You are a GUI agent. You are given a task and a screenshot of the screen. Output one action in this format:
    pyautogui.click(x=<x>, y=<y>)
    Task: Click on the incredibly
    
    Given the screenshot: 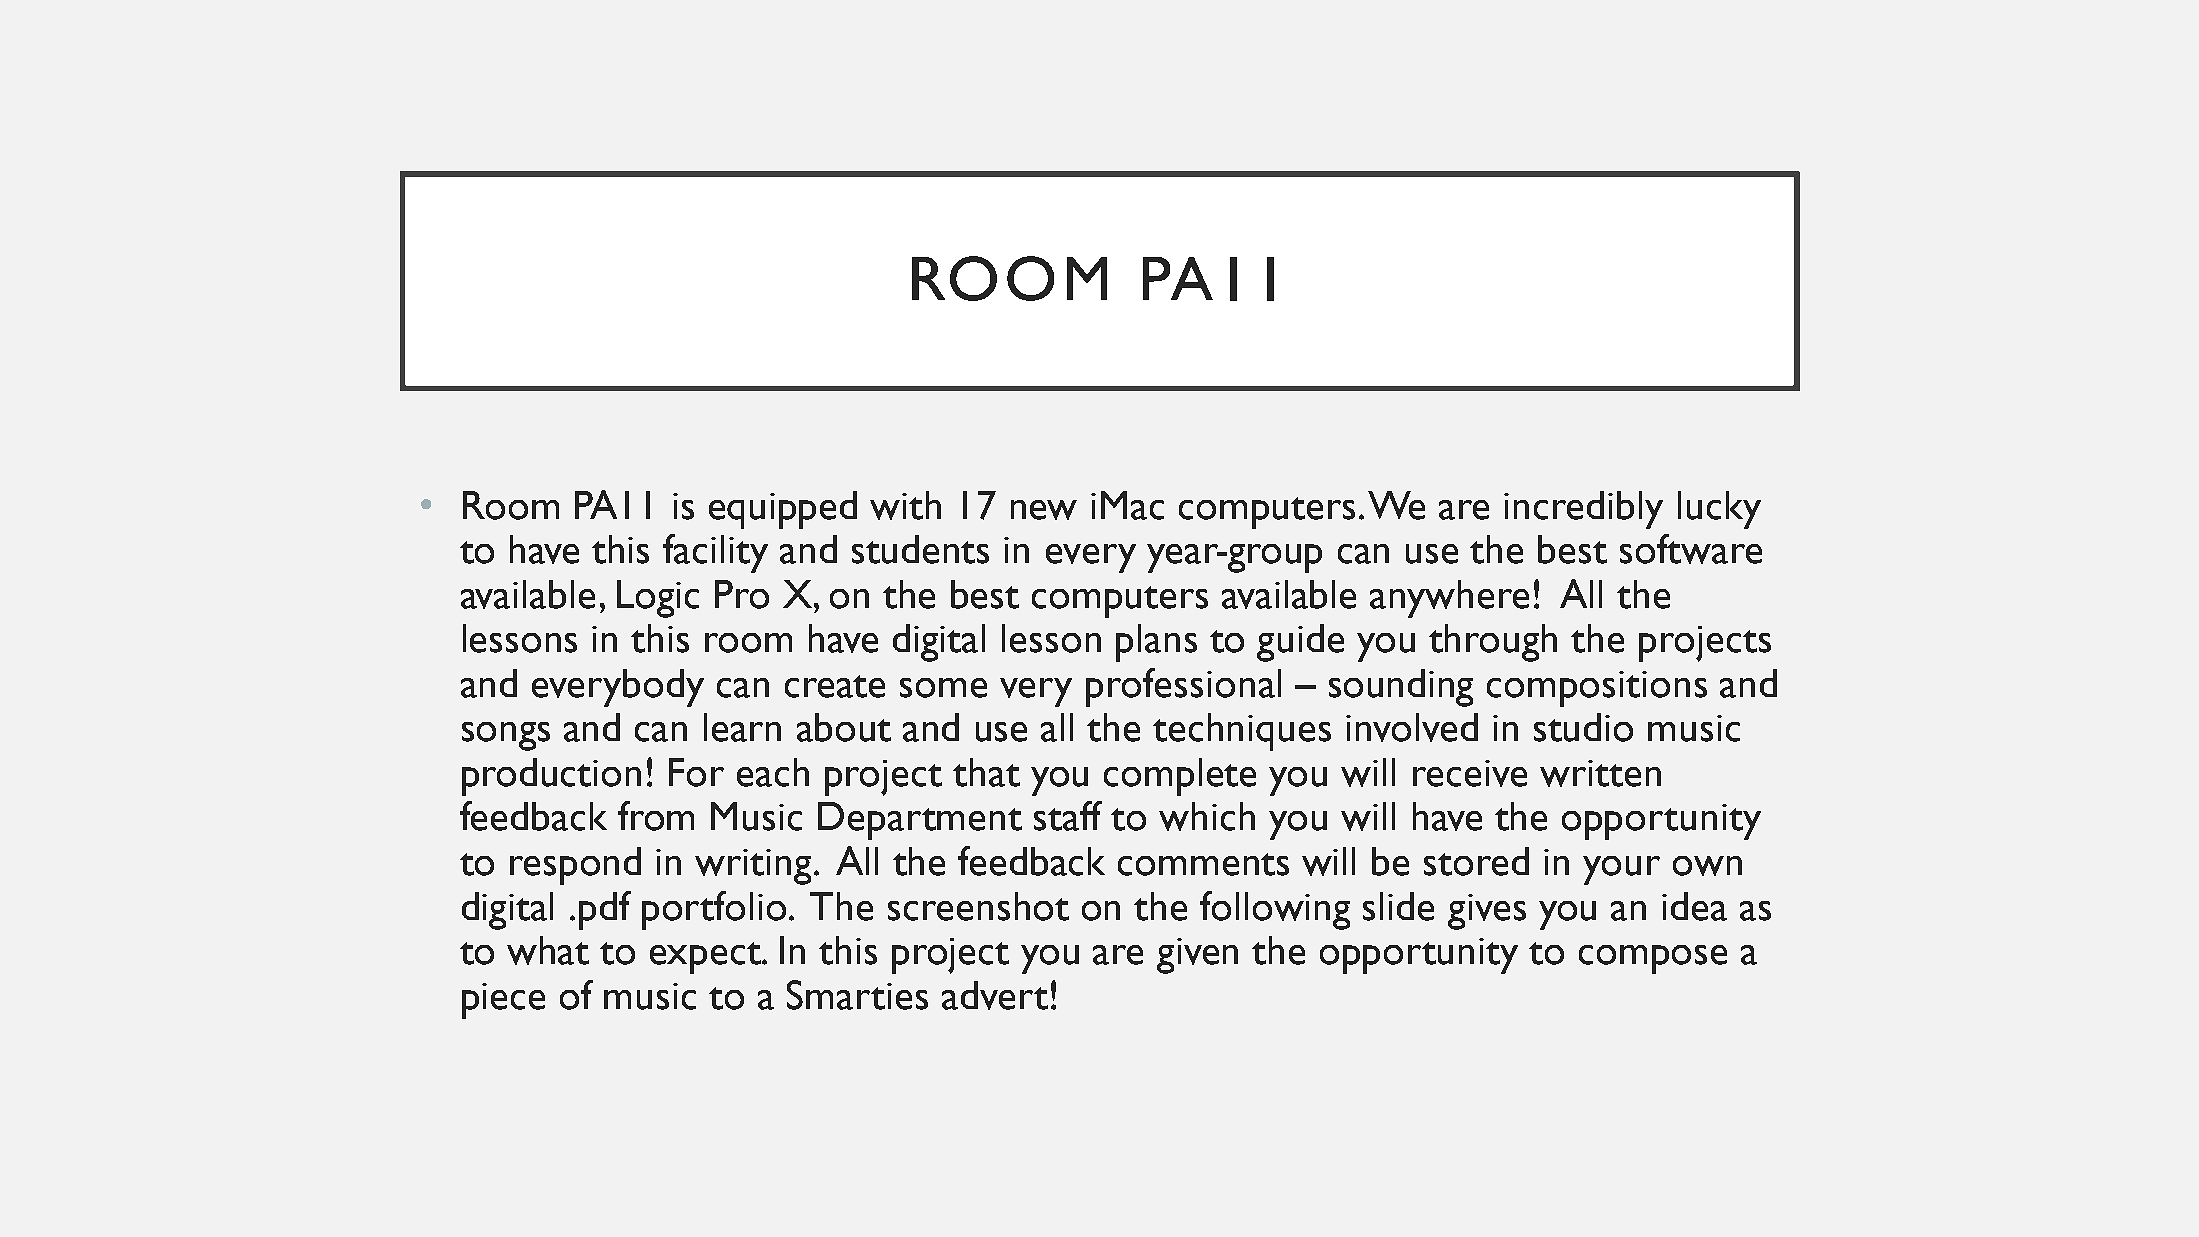 What is the action you would take?
    pyautogui.click(x=1583, y=510)
